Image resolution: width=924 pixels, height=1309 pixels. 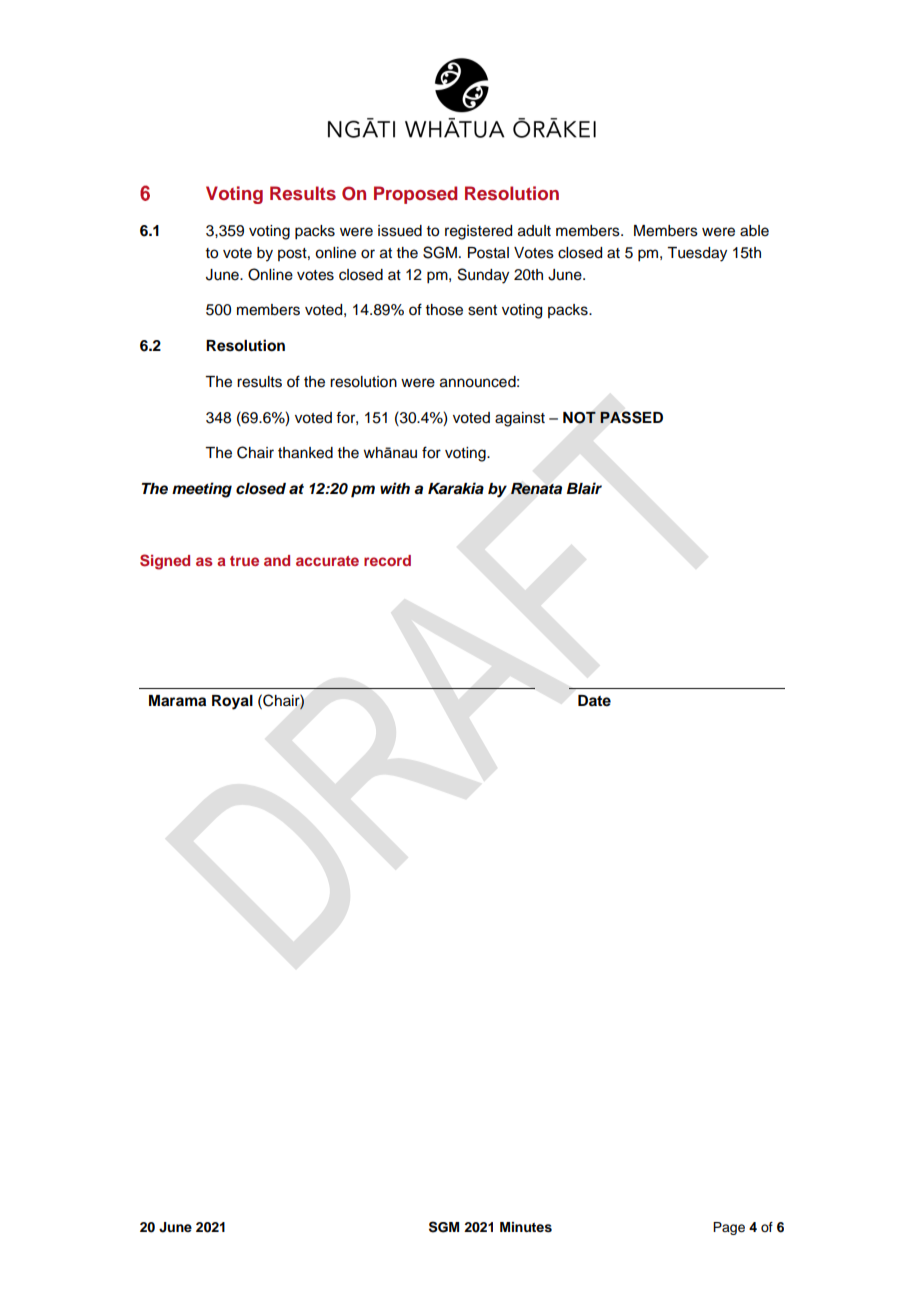 What do you see at coordinates (232, 702) in the image?
I see `Royal` at bounding box center [232, 702].
